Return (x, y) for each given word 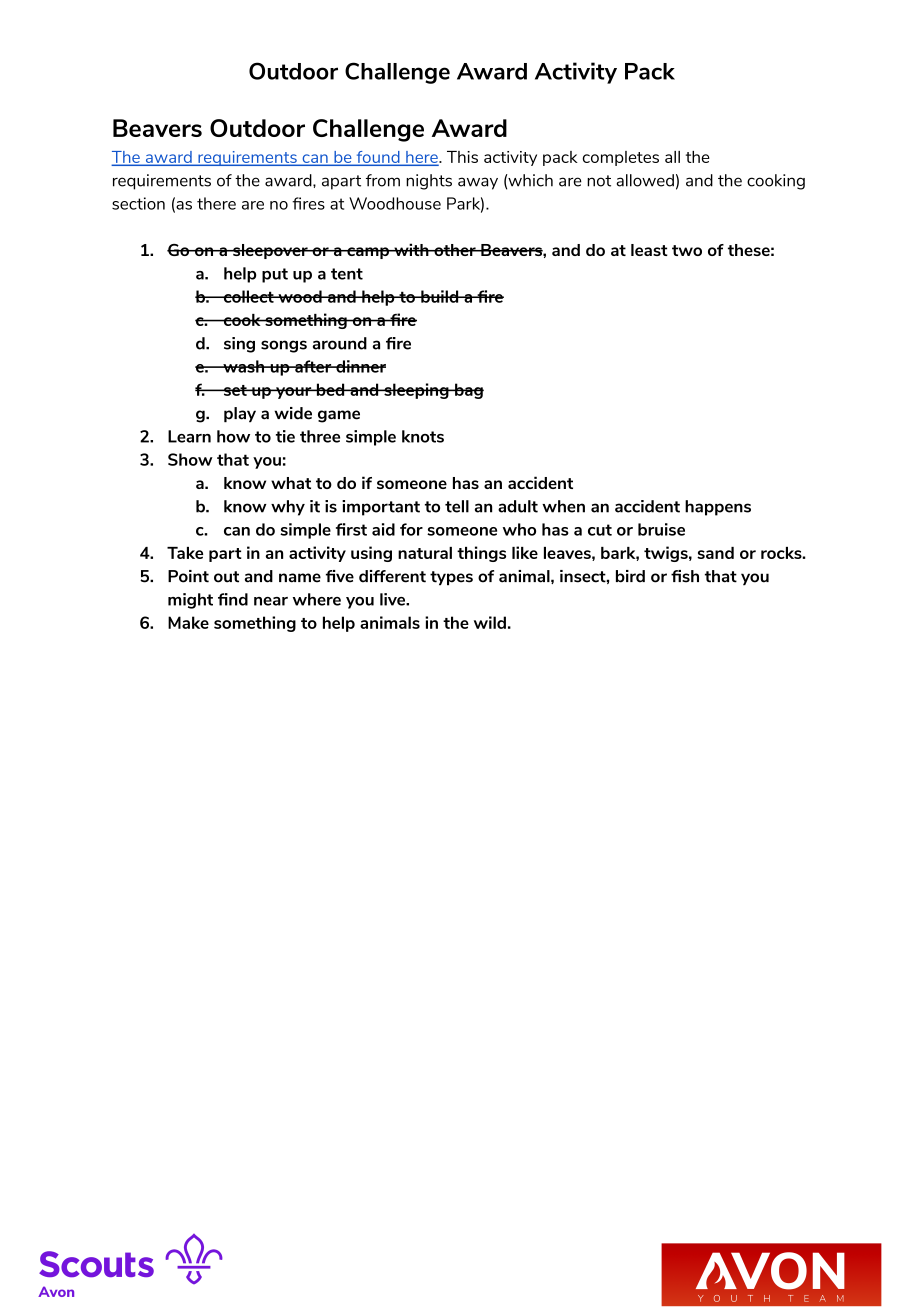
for (411, 529)
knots (423, 436)
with (411, 249)
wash (244, 366)
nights (429, 182)
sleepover (270, 251)
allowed (645, 180)
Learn (189, 436)
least (649, 250)
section (138, 203)
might (190, 601)
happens (718, 508)
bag (468, 391)
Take (185, 553)
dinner (360, 366)
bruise (661, 529)
